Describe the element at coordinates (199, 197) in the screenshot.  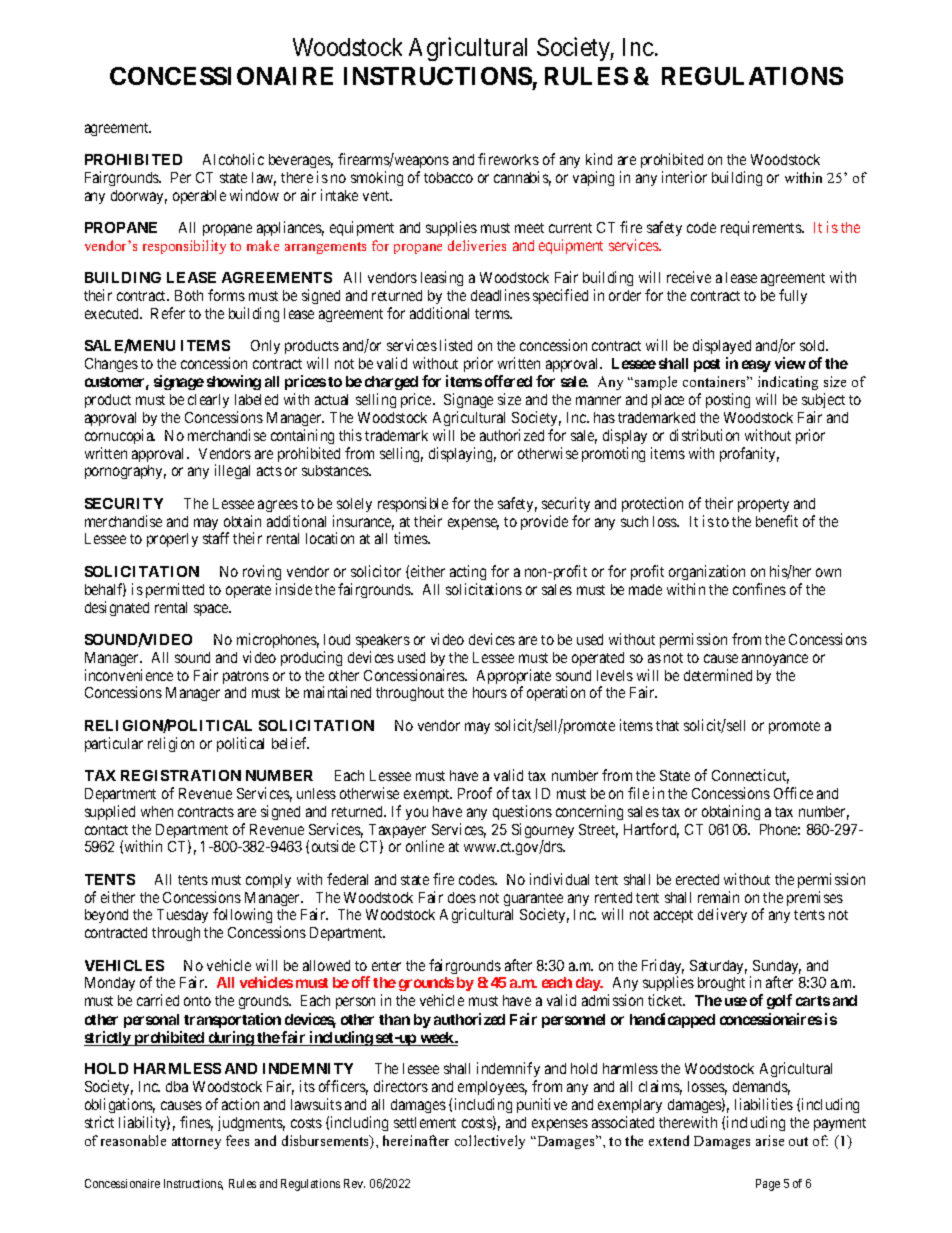
I see `operable` at that location.
